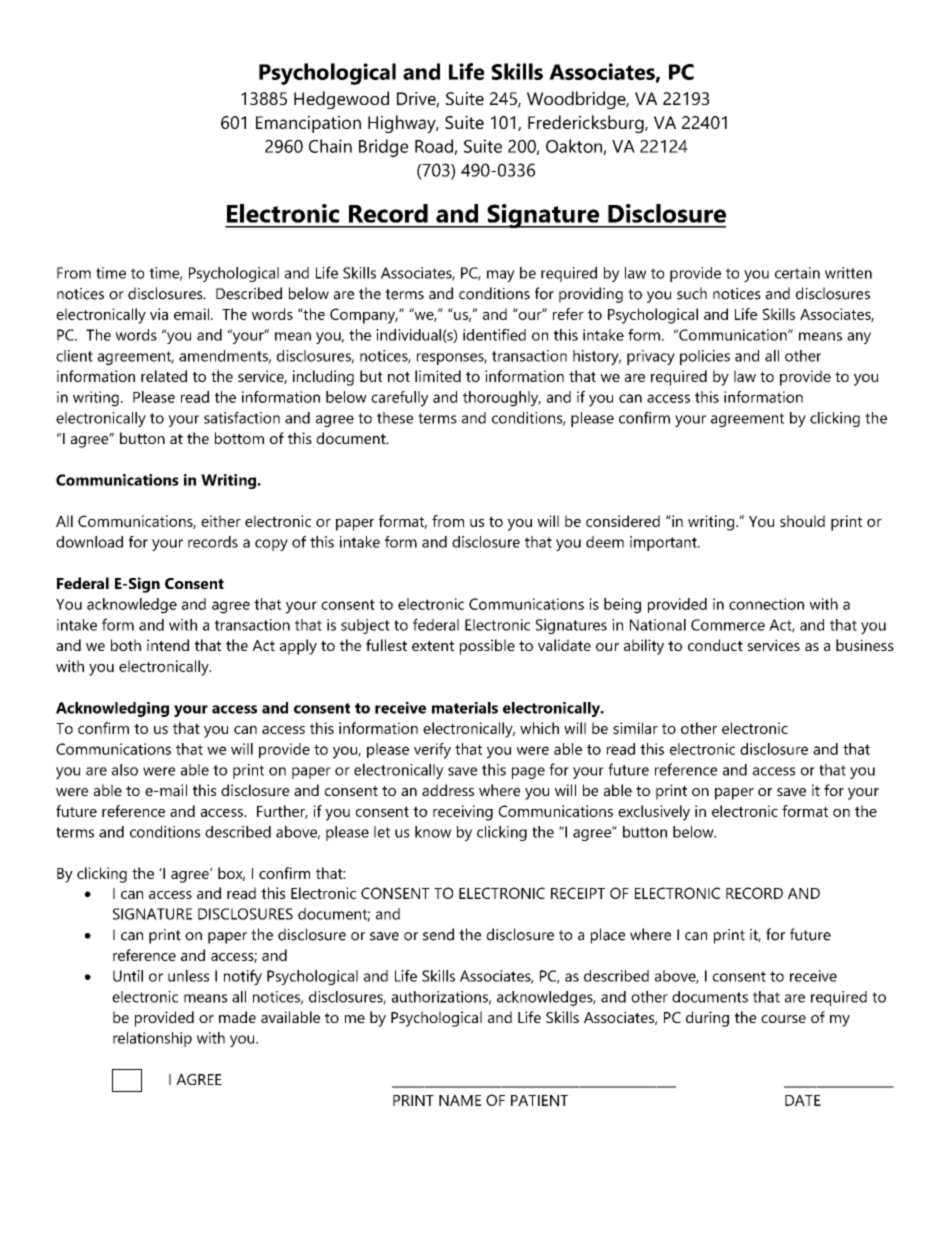  Describe the element at coordinates (654, 813) in the screenshot. I see `exclusively` at that location.
